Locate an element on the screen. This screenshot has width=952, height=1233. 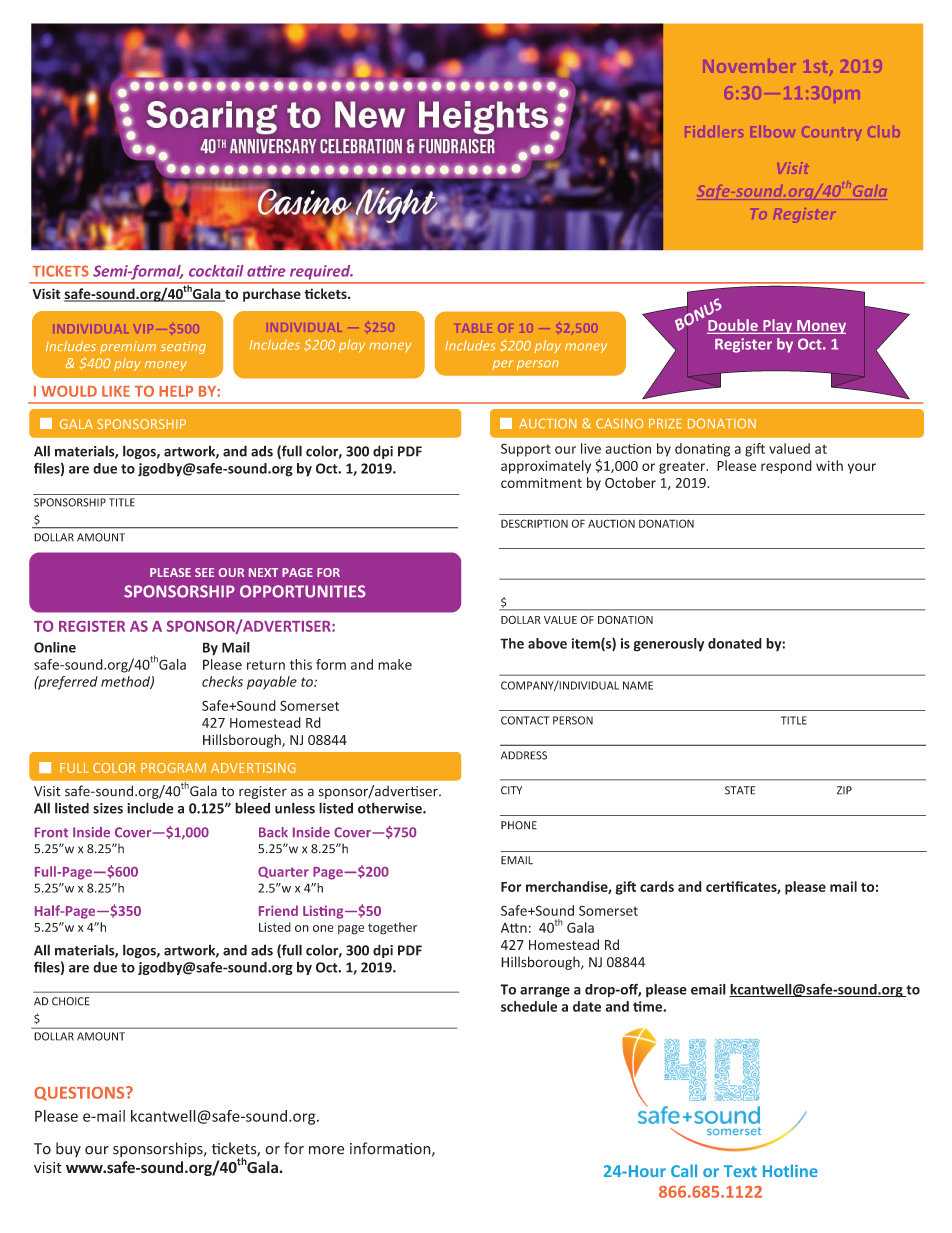
cocktail is located at coordinates (216, 271).
